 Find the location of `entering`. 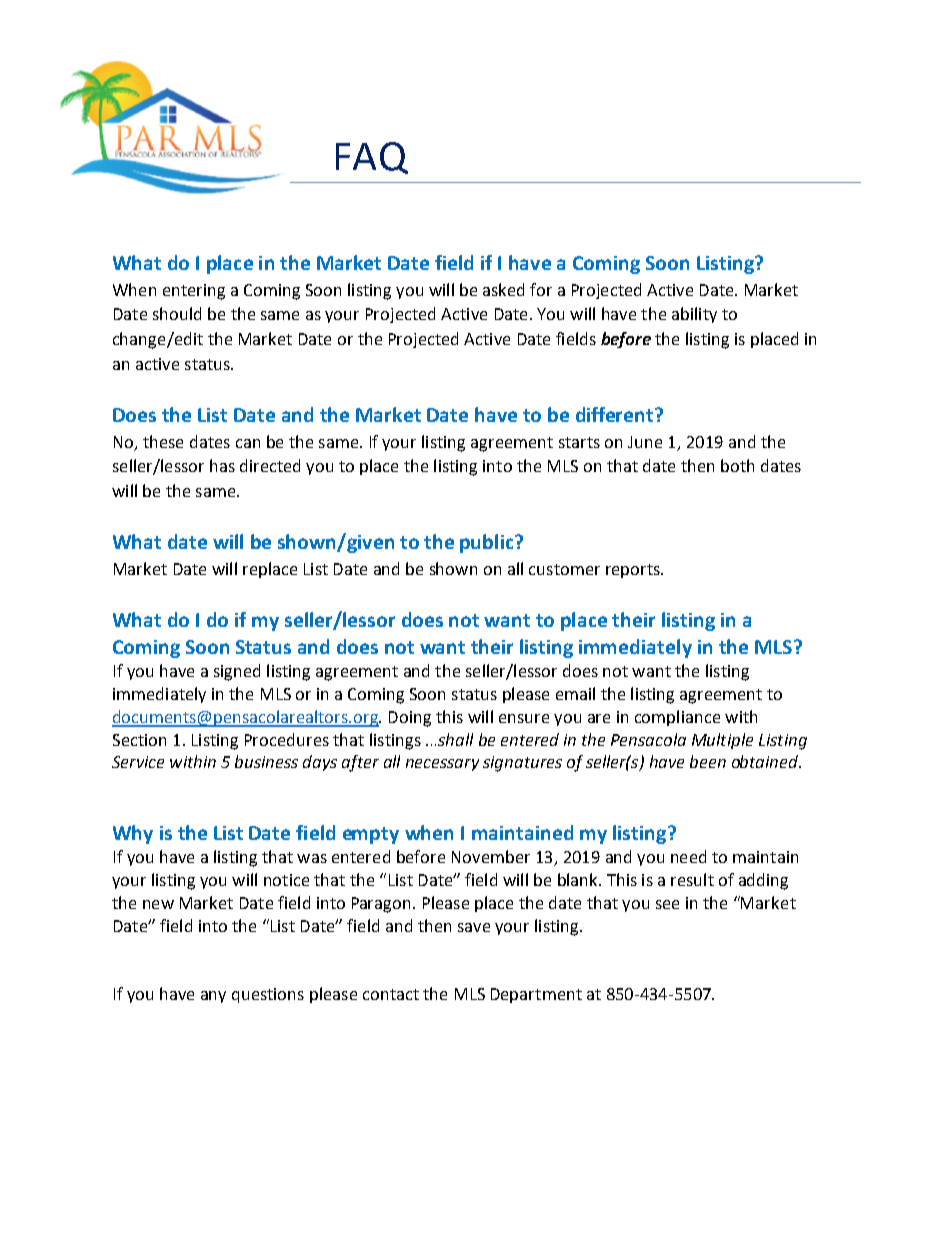

entering is located at coordinates (194, 292).
